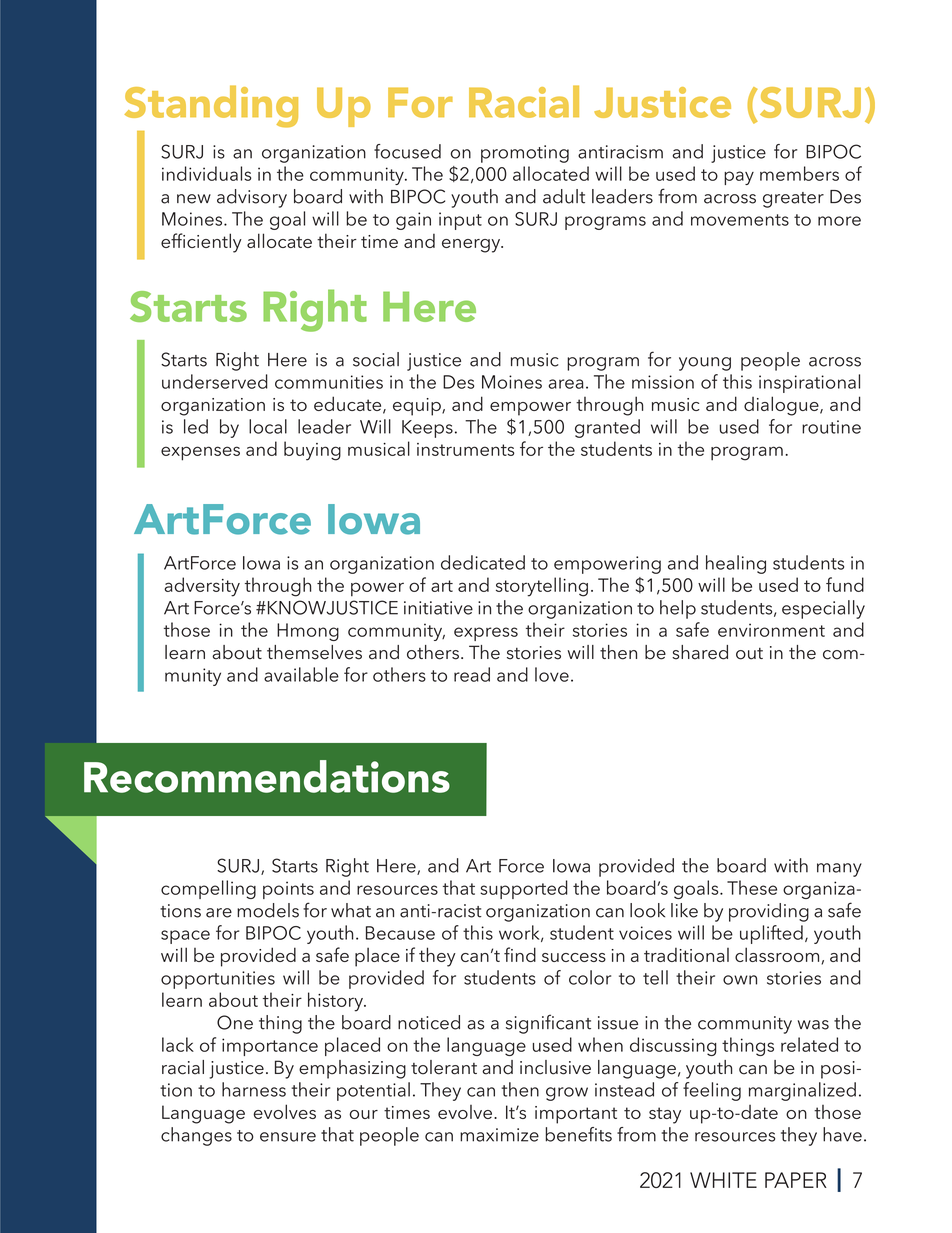 This image has height=1233, width=952. What do you see at coordinates (739, 178) in the image?
I see `pay` at bounding box center [739, 178].
